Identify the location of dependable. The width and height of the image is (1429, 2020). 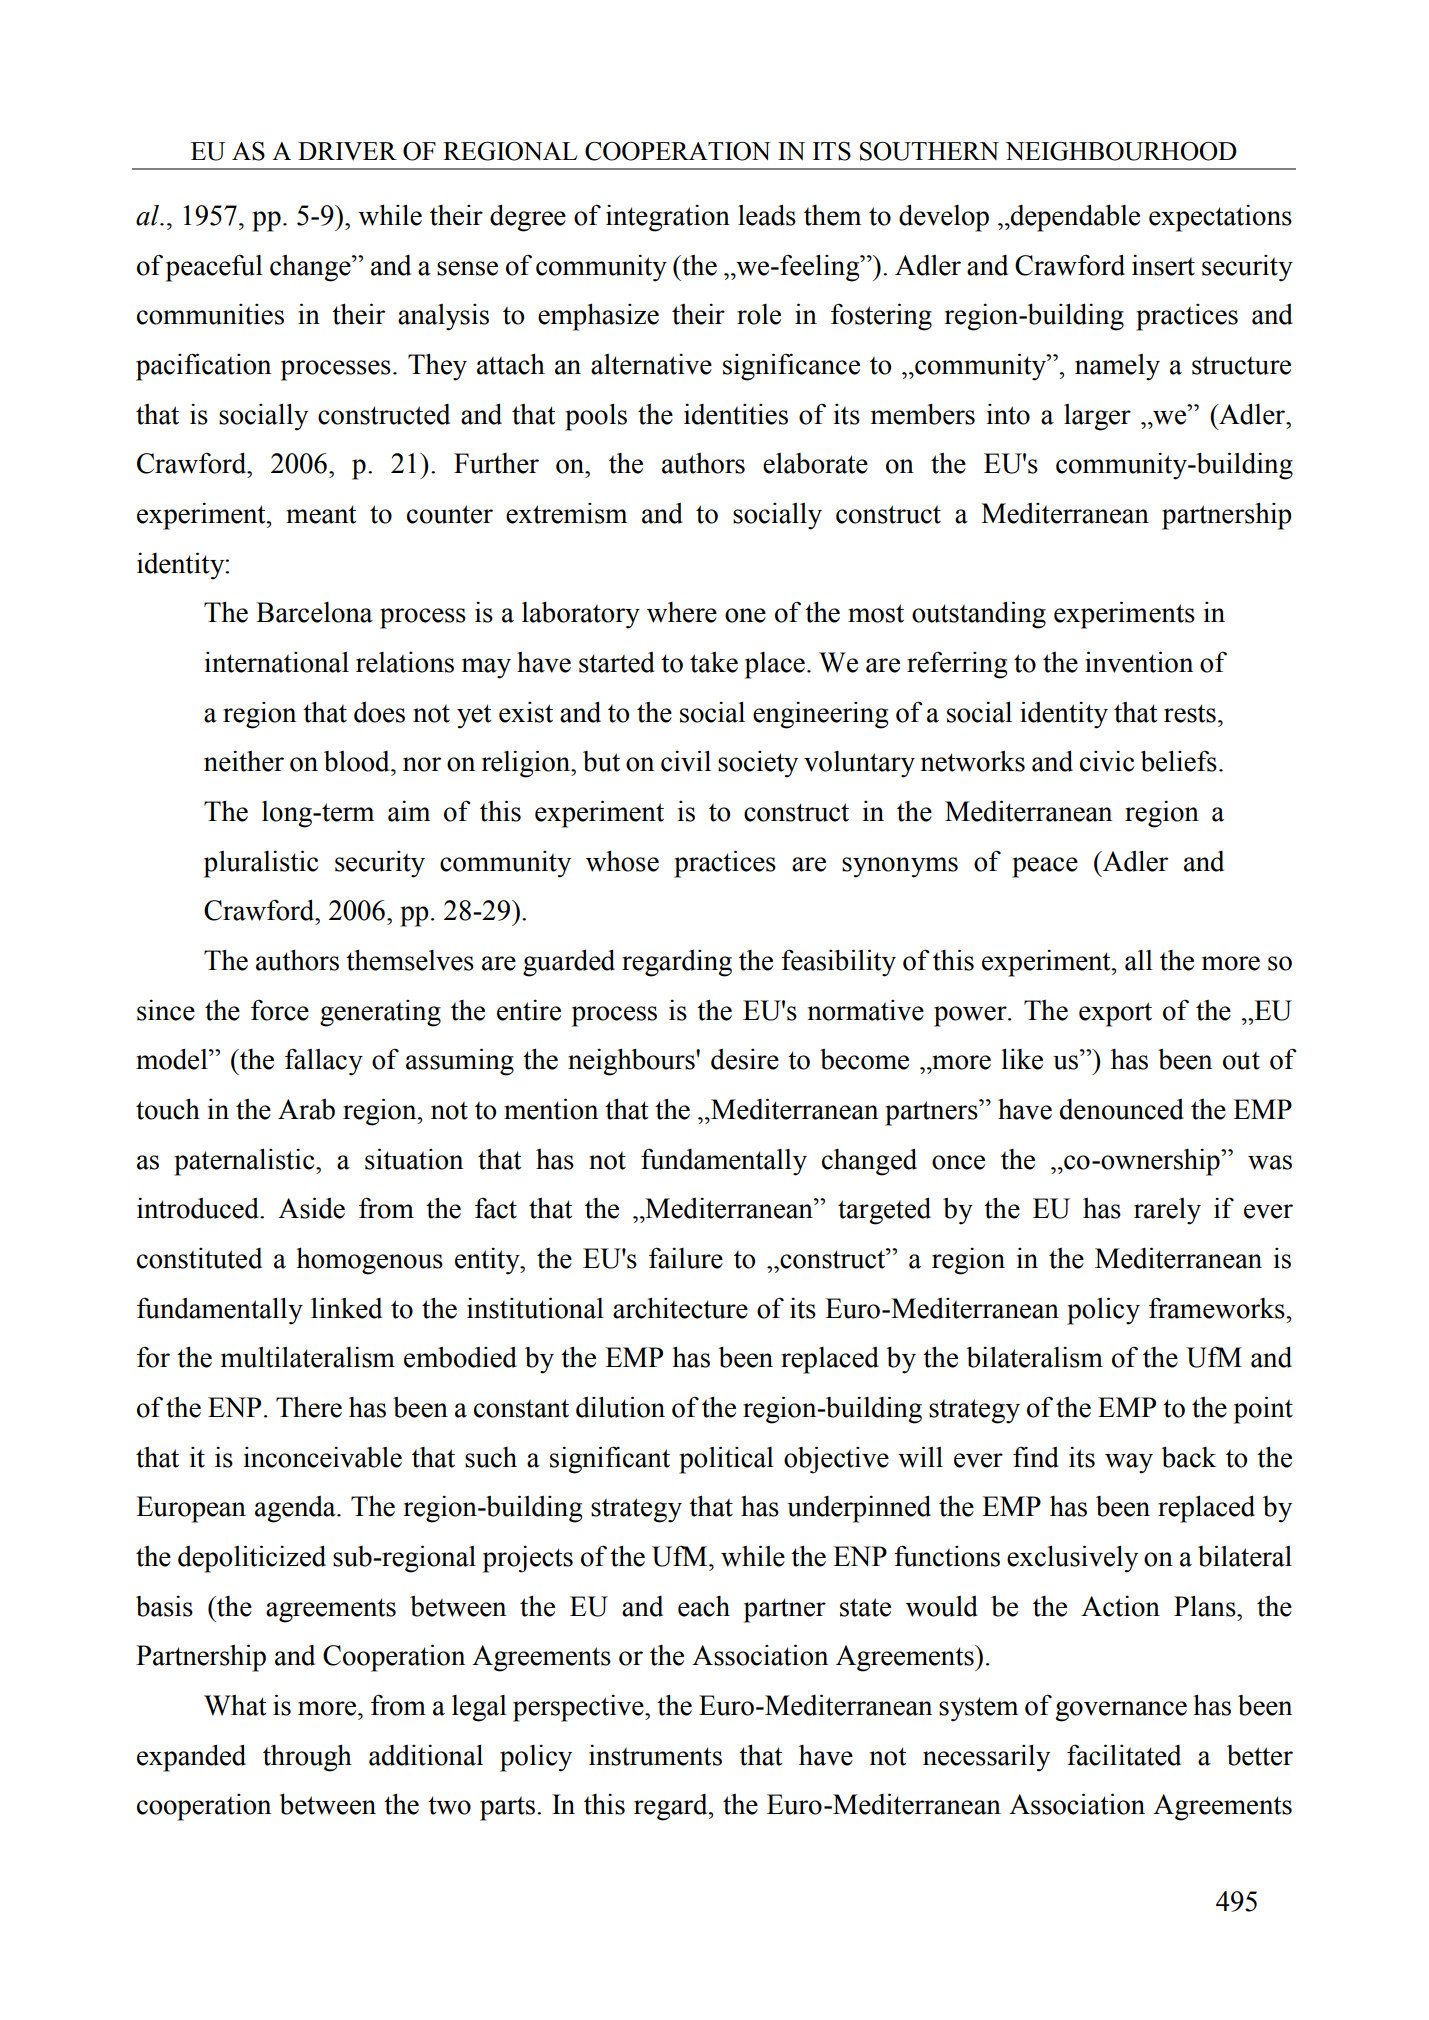
(1074, 218).
